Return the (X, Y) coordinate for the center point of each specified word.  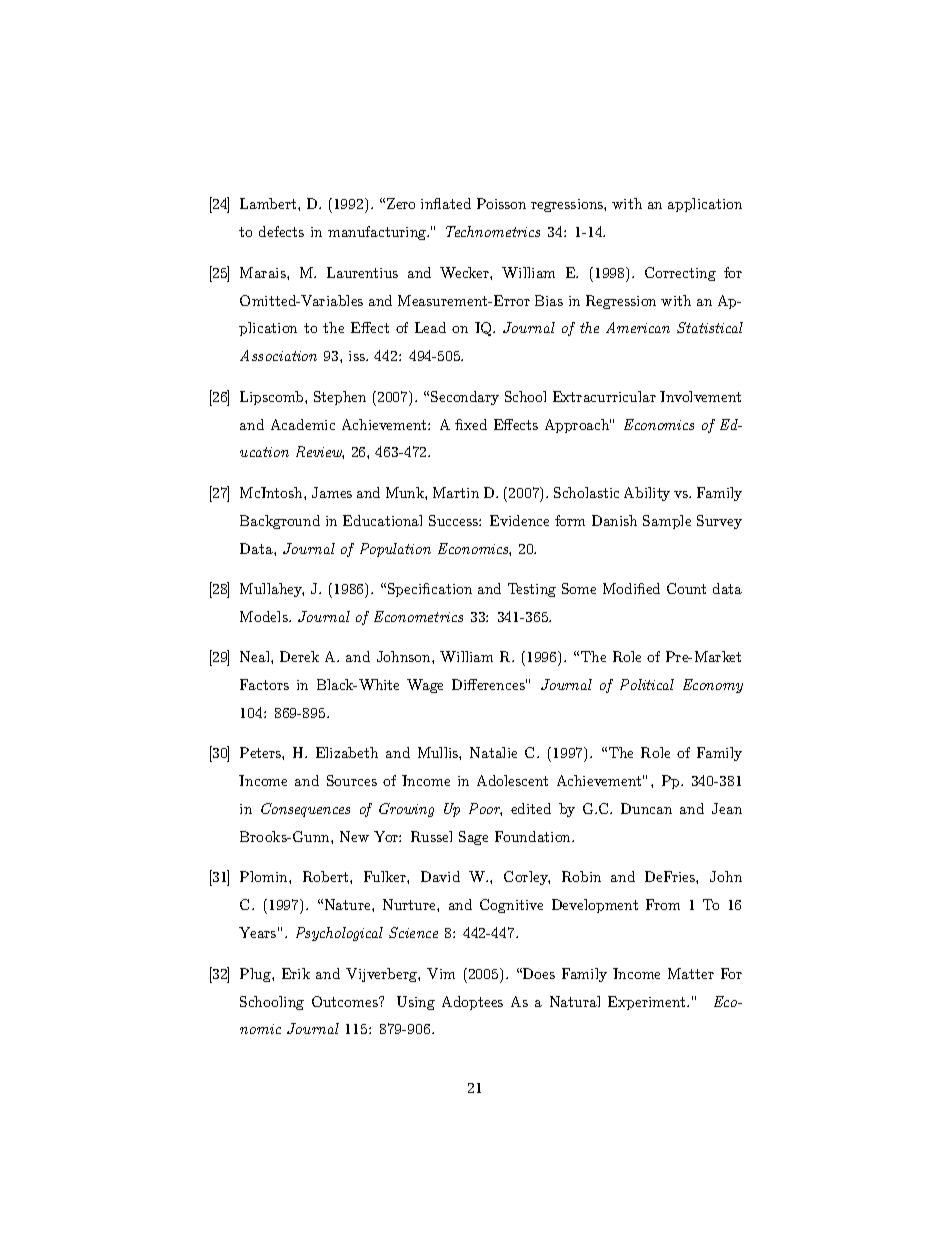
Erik (296, 973)
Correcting (680, 274)
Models (265, 616)
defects (281, 231)
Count (686, 588)
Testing (532, 590)
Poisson (501, 203)
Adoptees (472, 1003)
